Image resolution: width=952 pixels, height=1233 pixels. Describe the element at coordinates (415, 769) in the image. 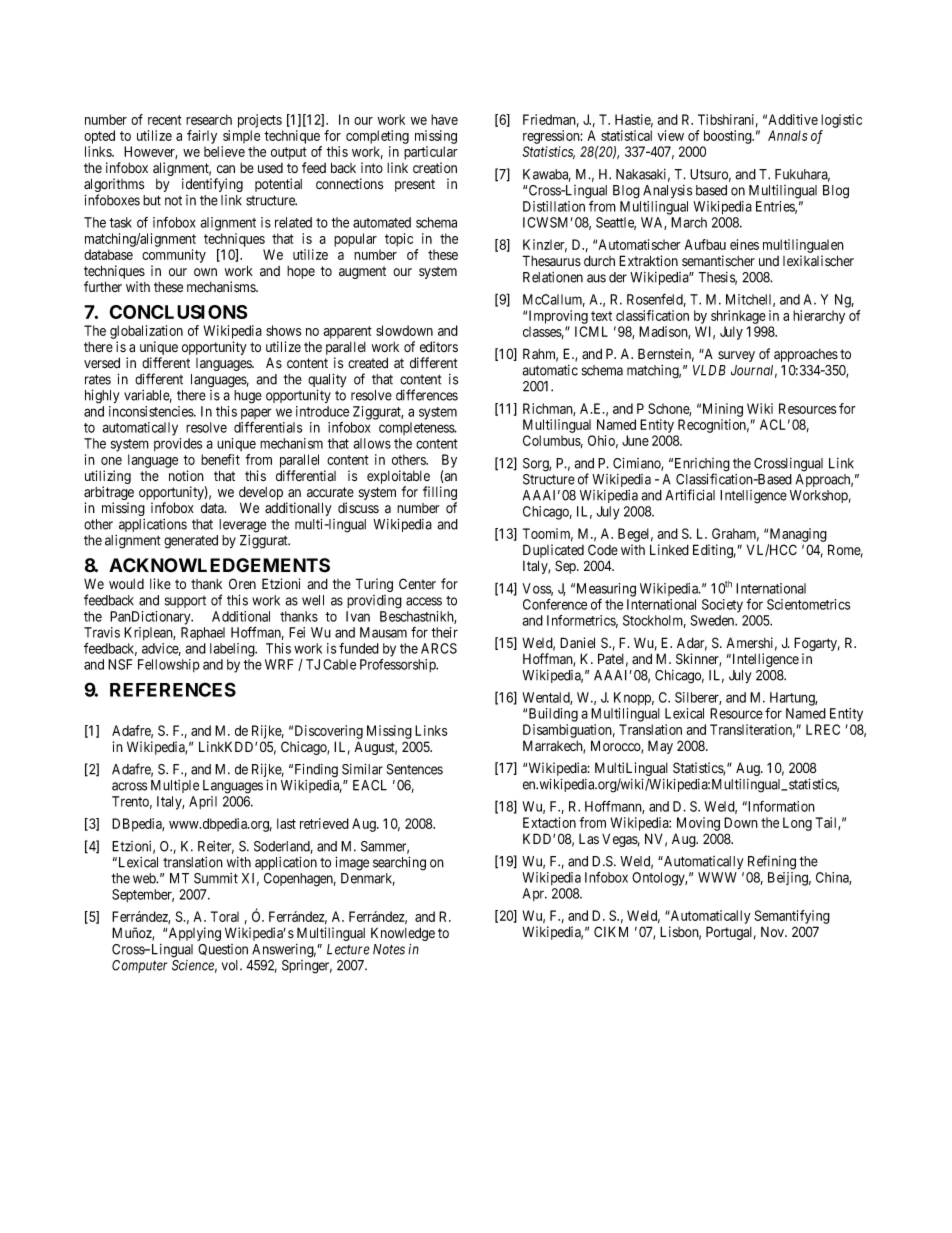

I see `Sentences` at that location.
